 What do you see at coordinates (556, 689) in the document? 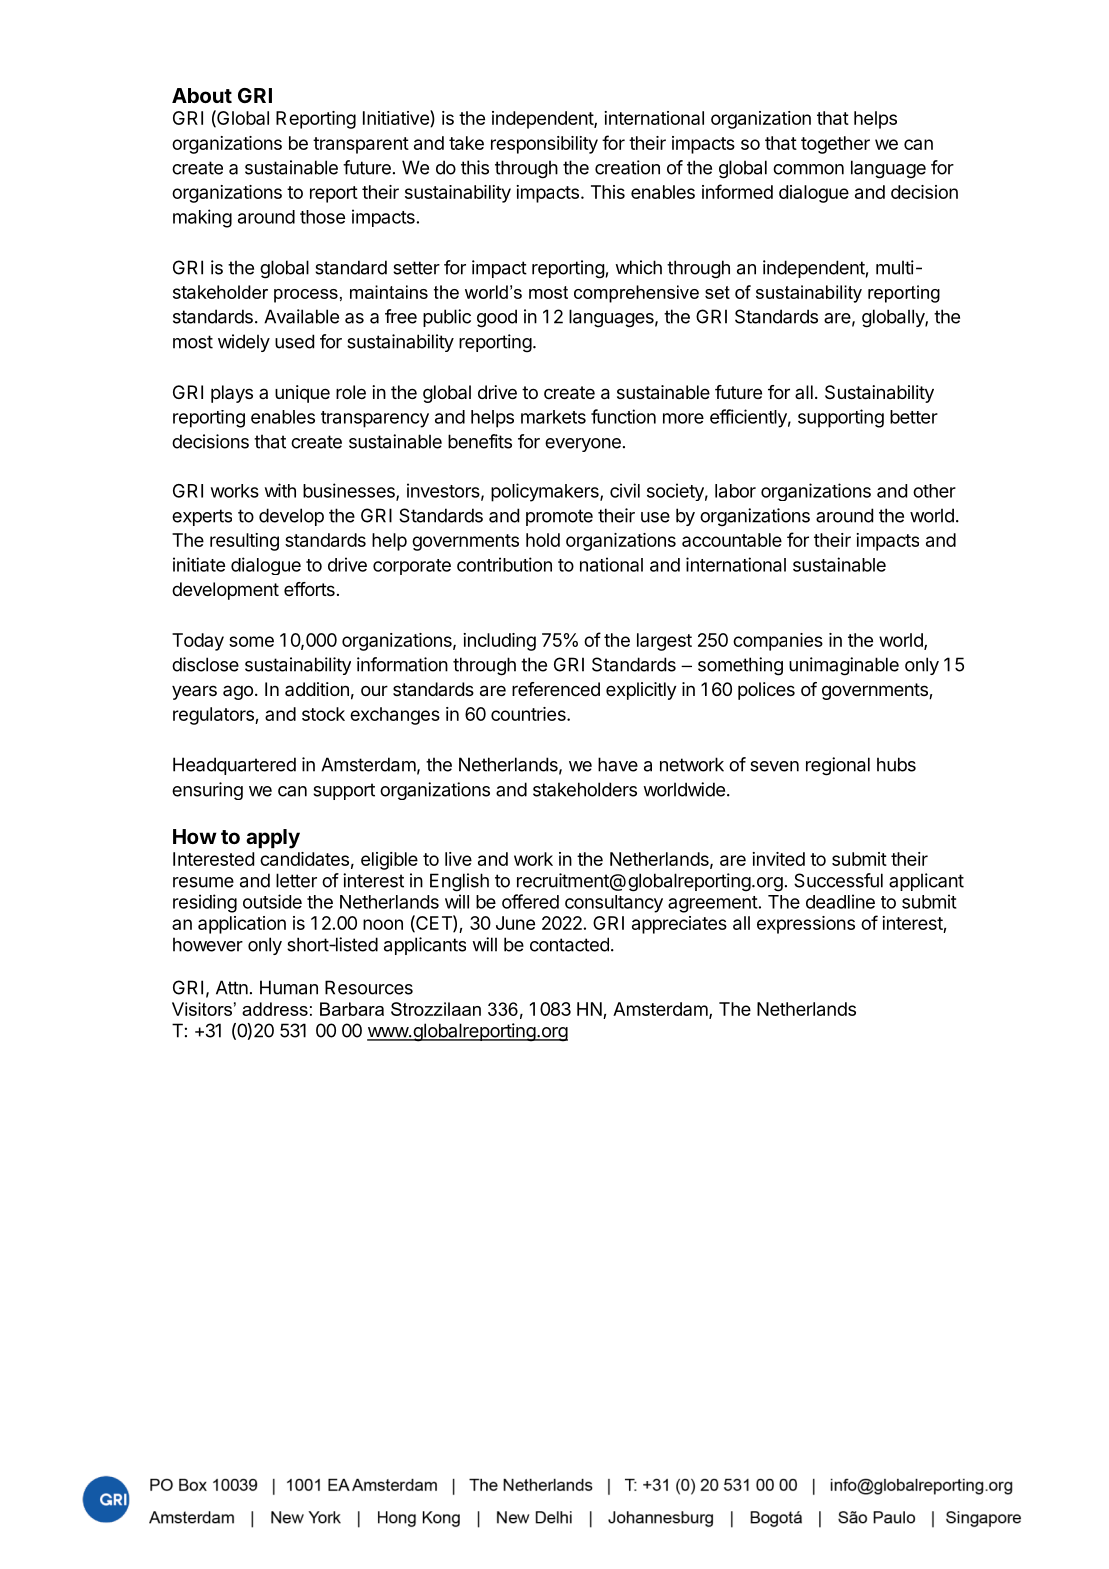
I see `referenced` at bounding box center [556, 689].
